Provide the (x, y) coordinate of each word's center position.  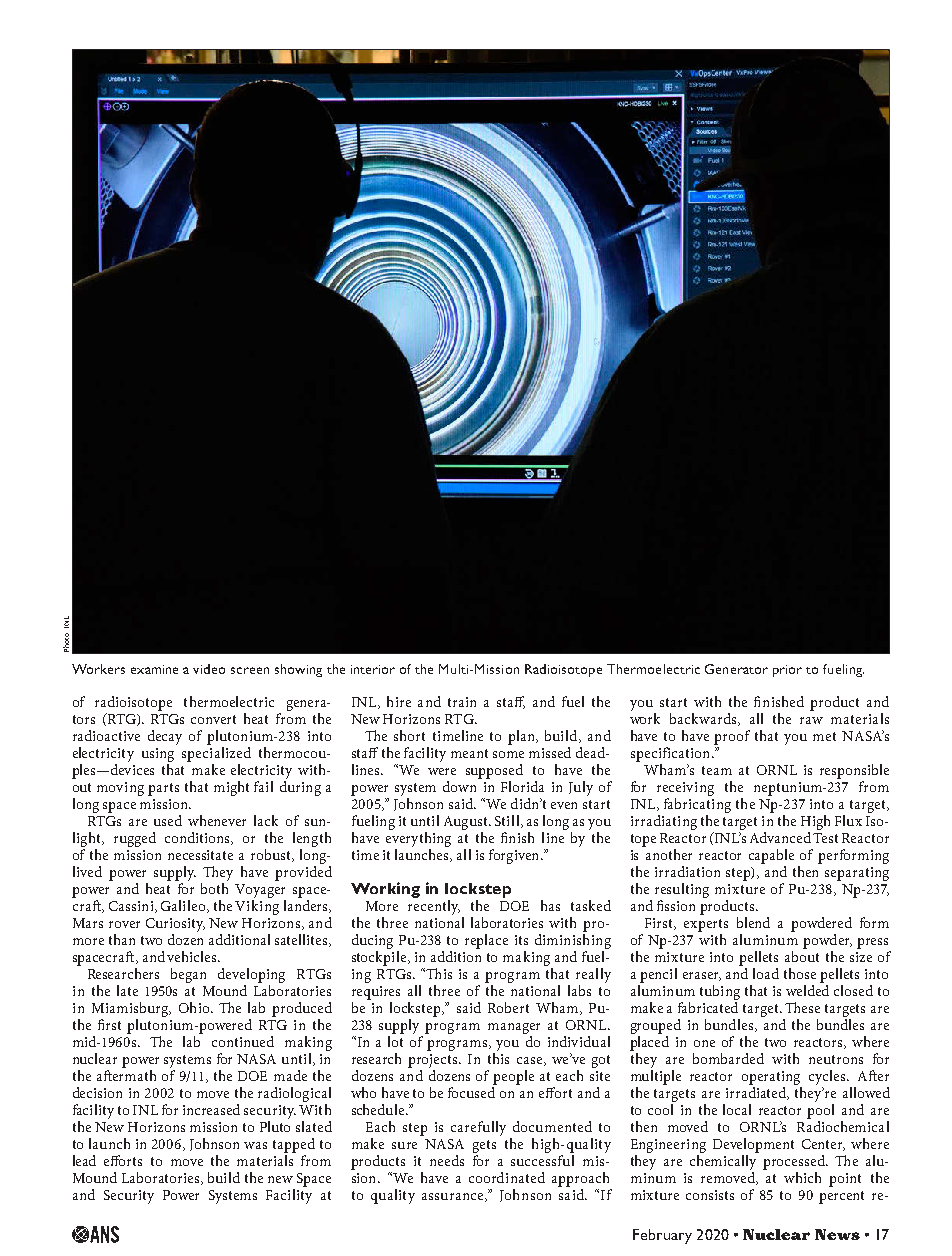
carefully (478, 1128)
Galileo (184, 906)
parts (163, 789)
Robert (508, 1007)
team (717, 770)
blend (753, 922)
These (802, 1007)
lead (84, 1160)
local (737, 1109)
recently (434, 907)
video (209, 669)
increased (211, 1109)
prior (787, 671)
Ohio (195, 1007)
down (459, 786)
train (462, 702)
